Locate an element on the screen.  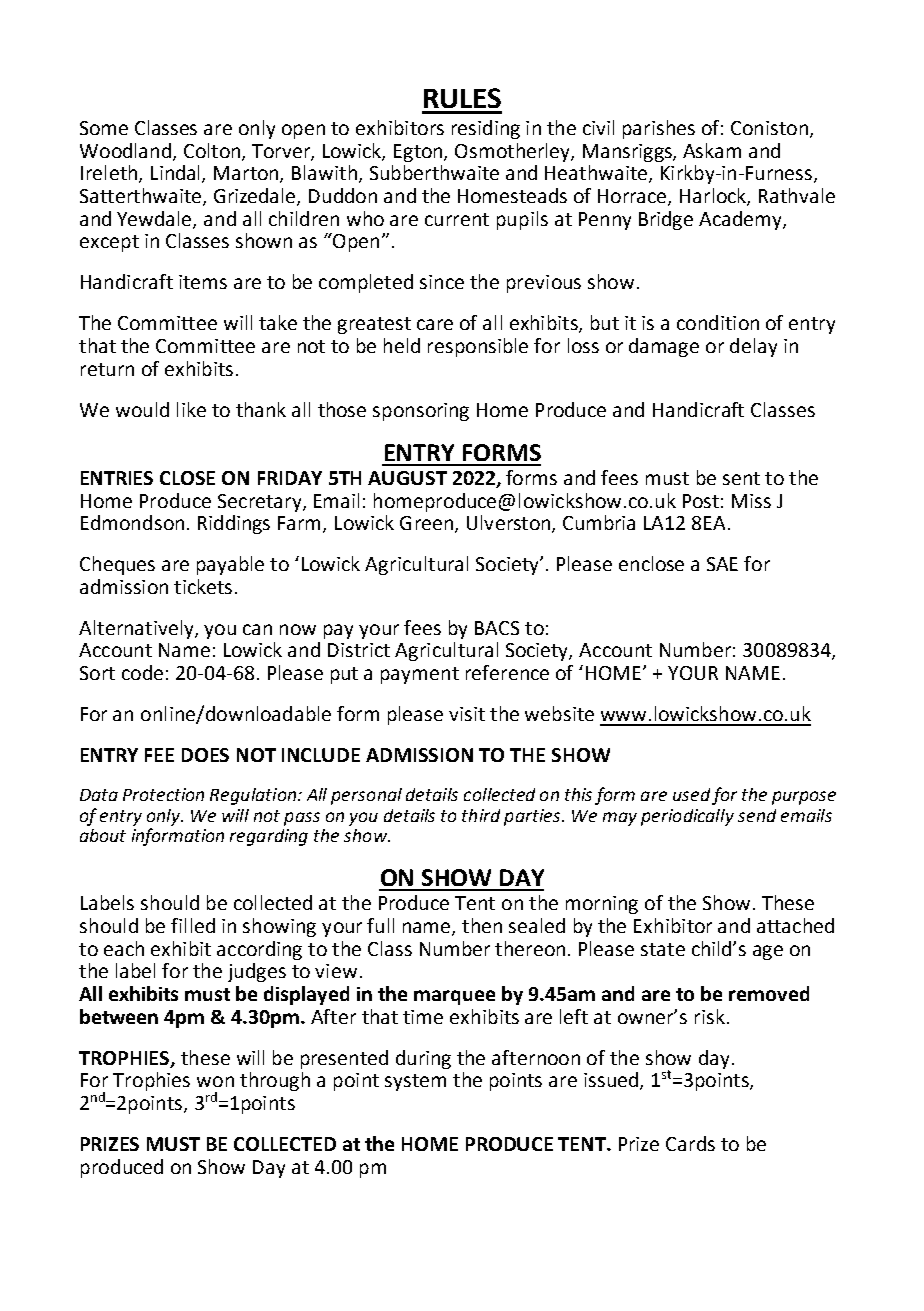
SAE is located at coordinates (722, 564).
